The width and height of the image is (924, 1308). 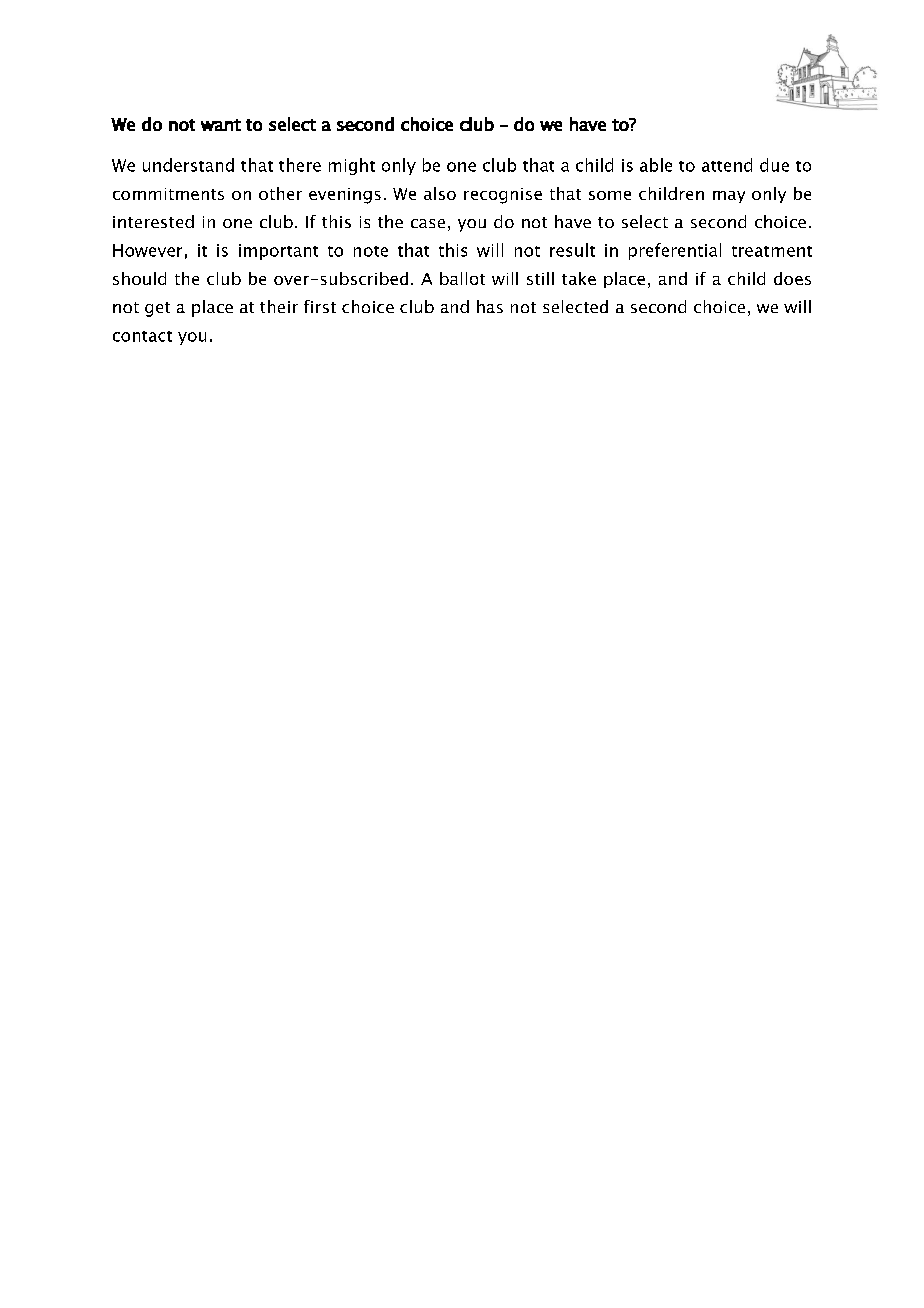 What do you see at coordinates (142, 336) in the image?
I see `contact` at bounding box center [142, 336].
